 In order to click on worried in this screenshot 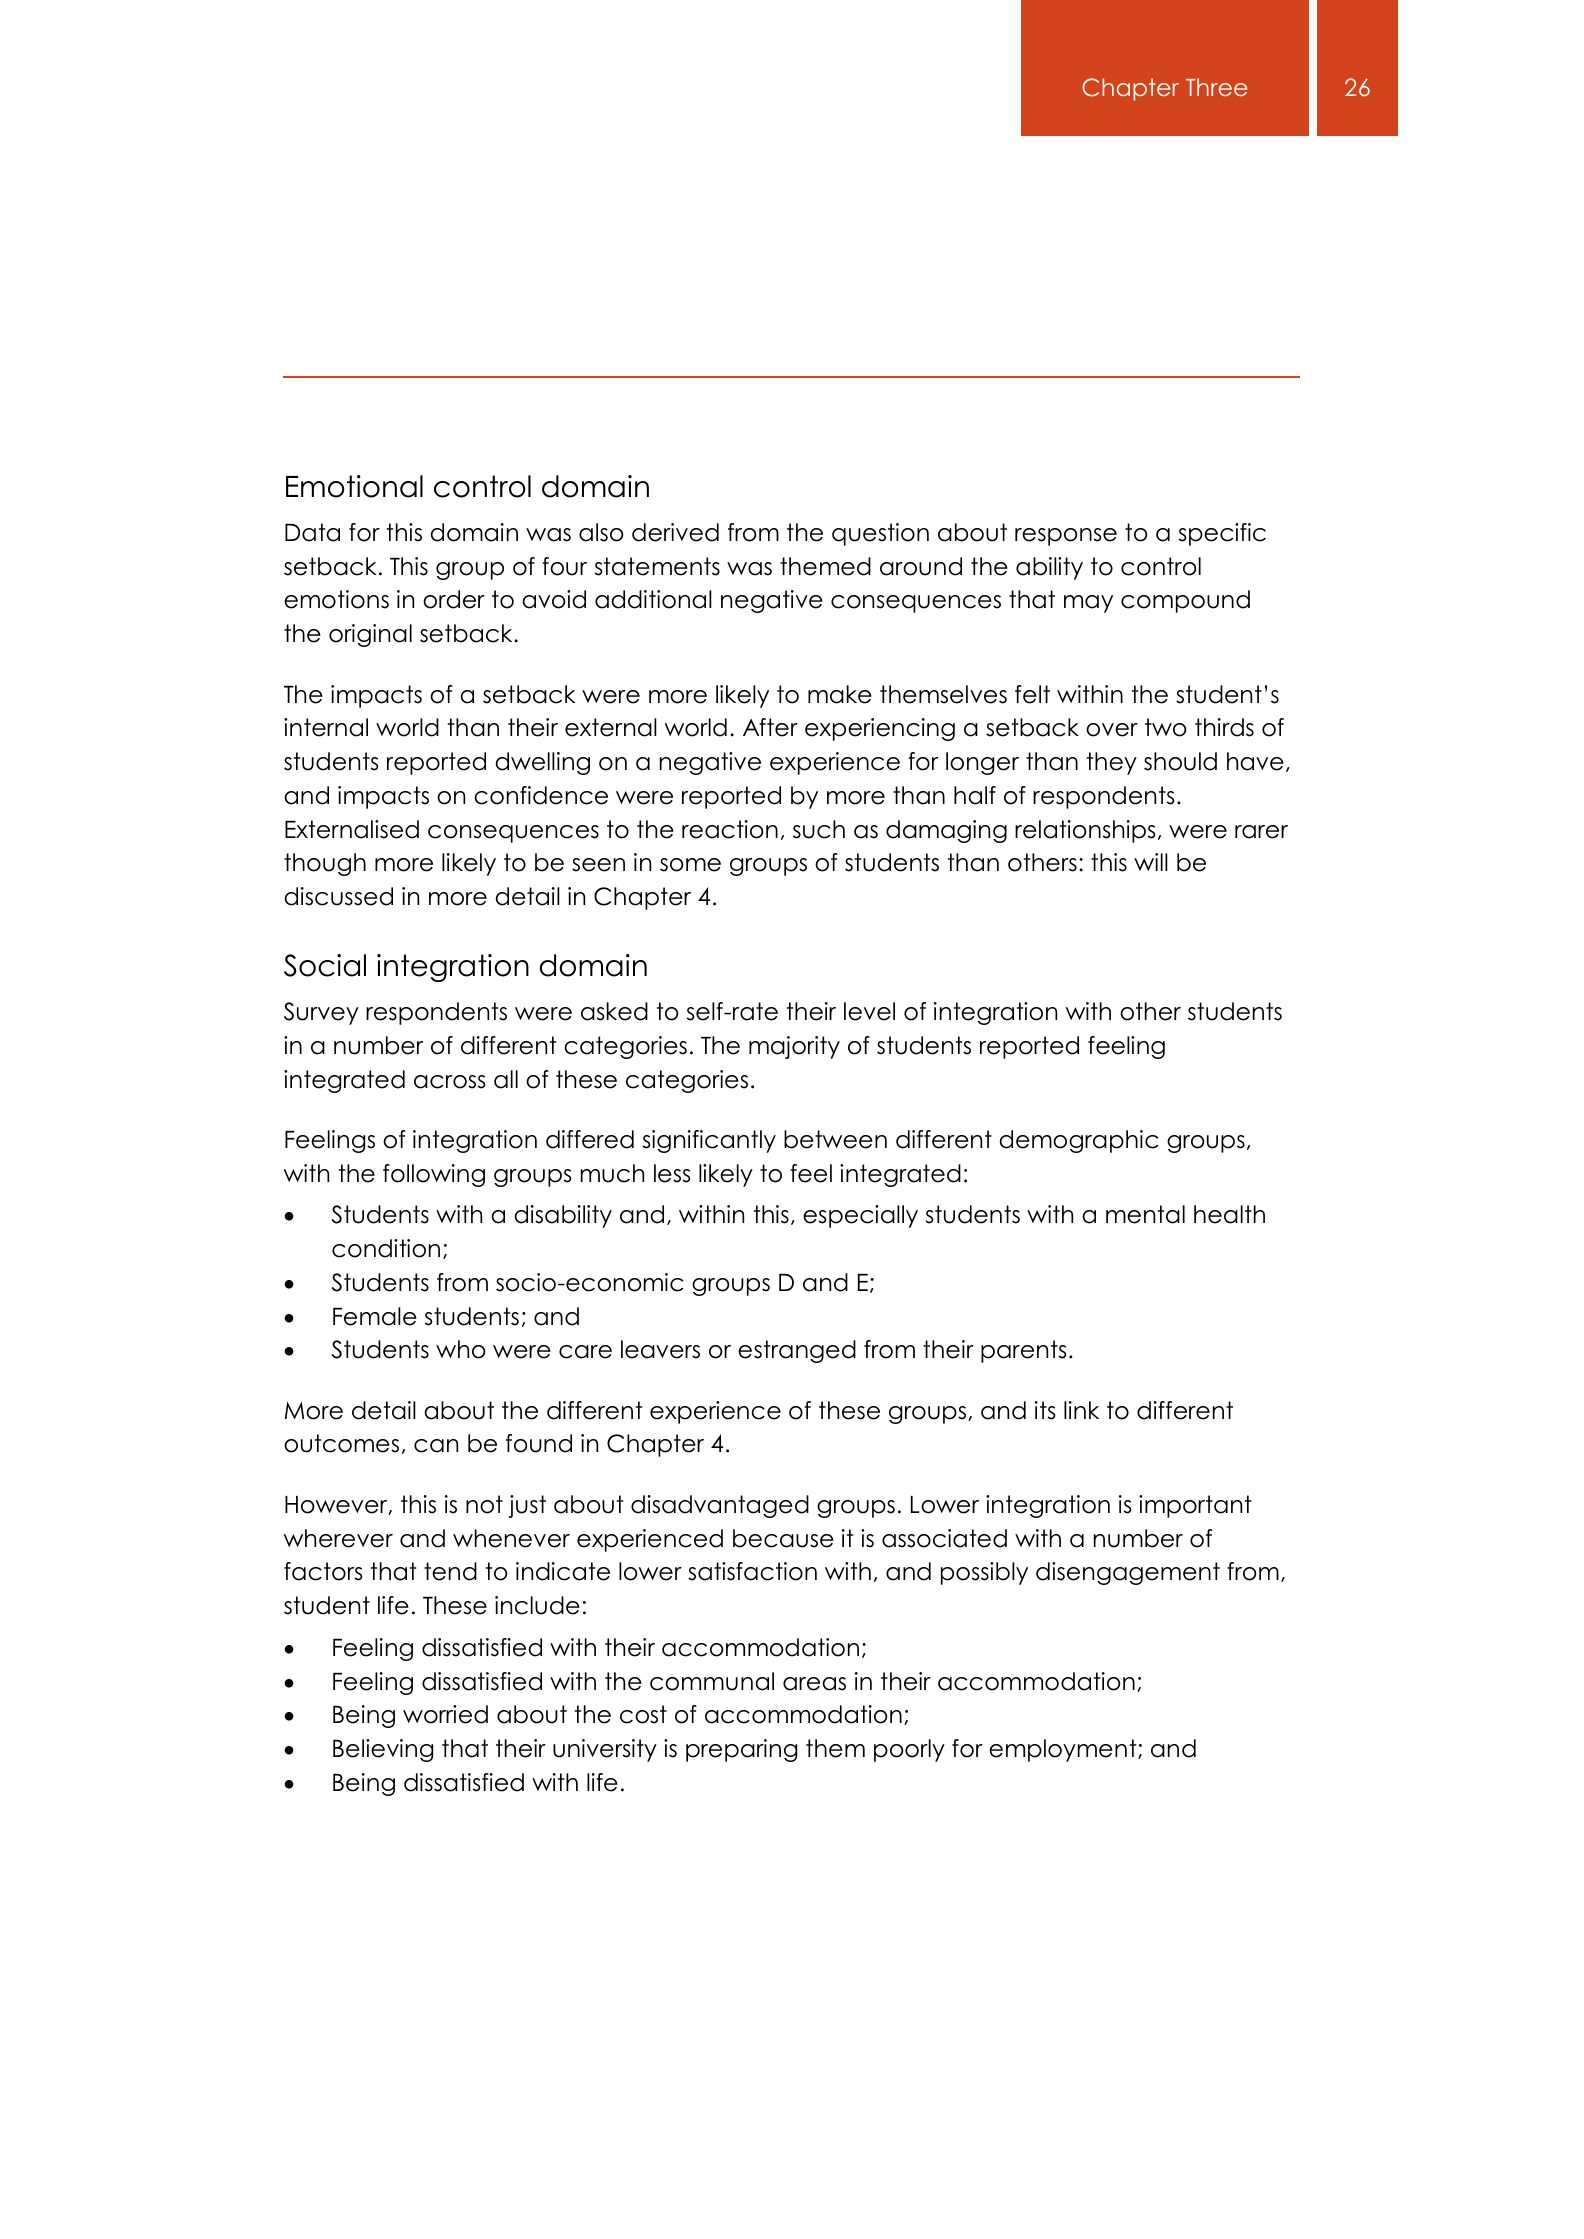, I will do `click(445, 1714)`.
